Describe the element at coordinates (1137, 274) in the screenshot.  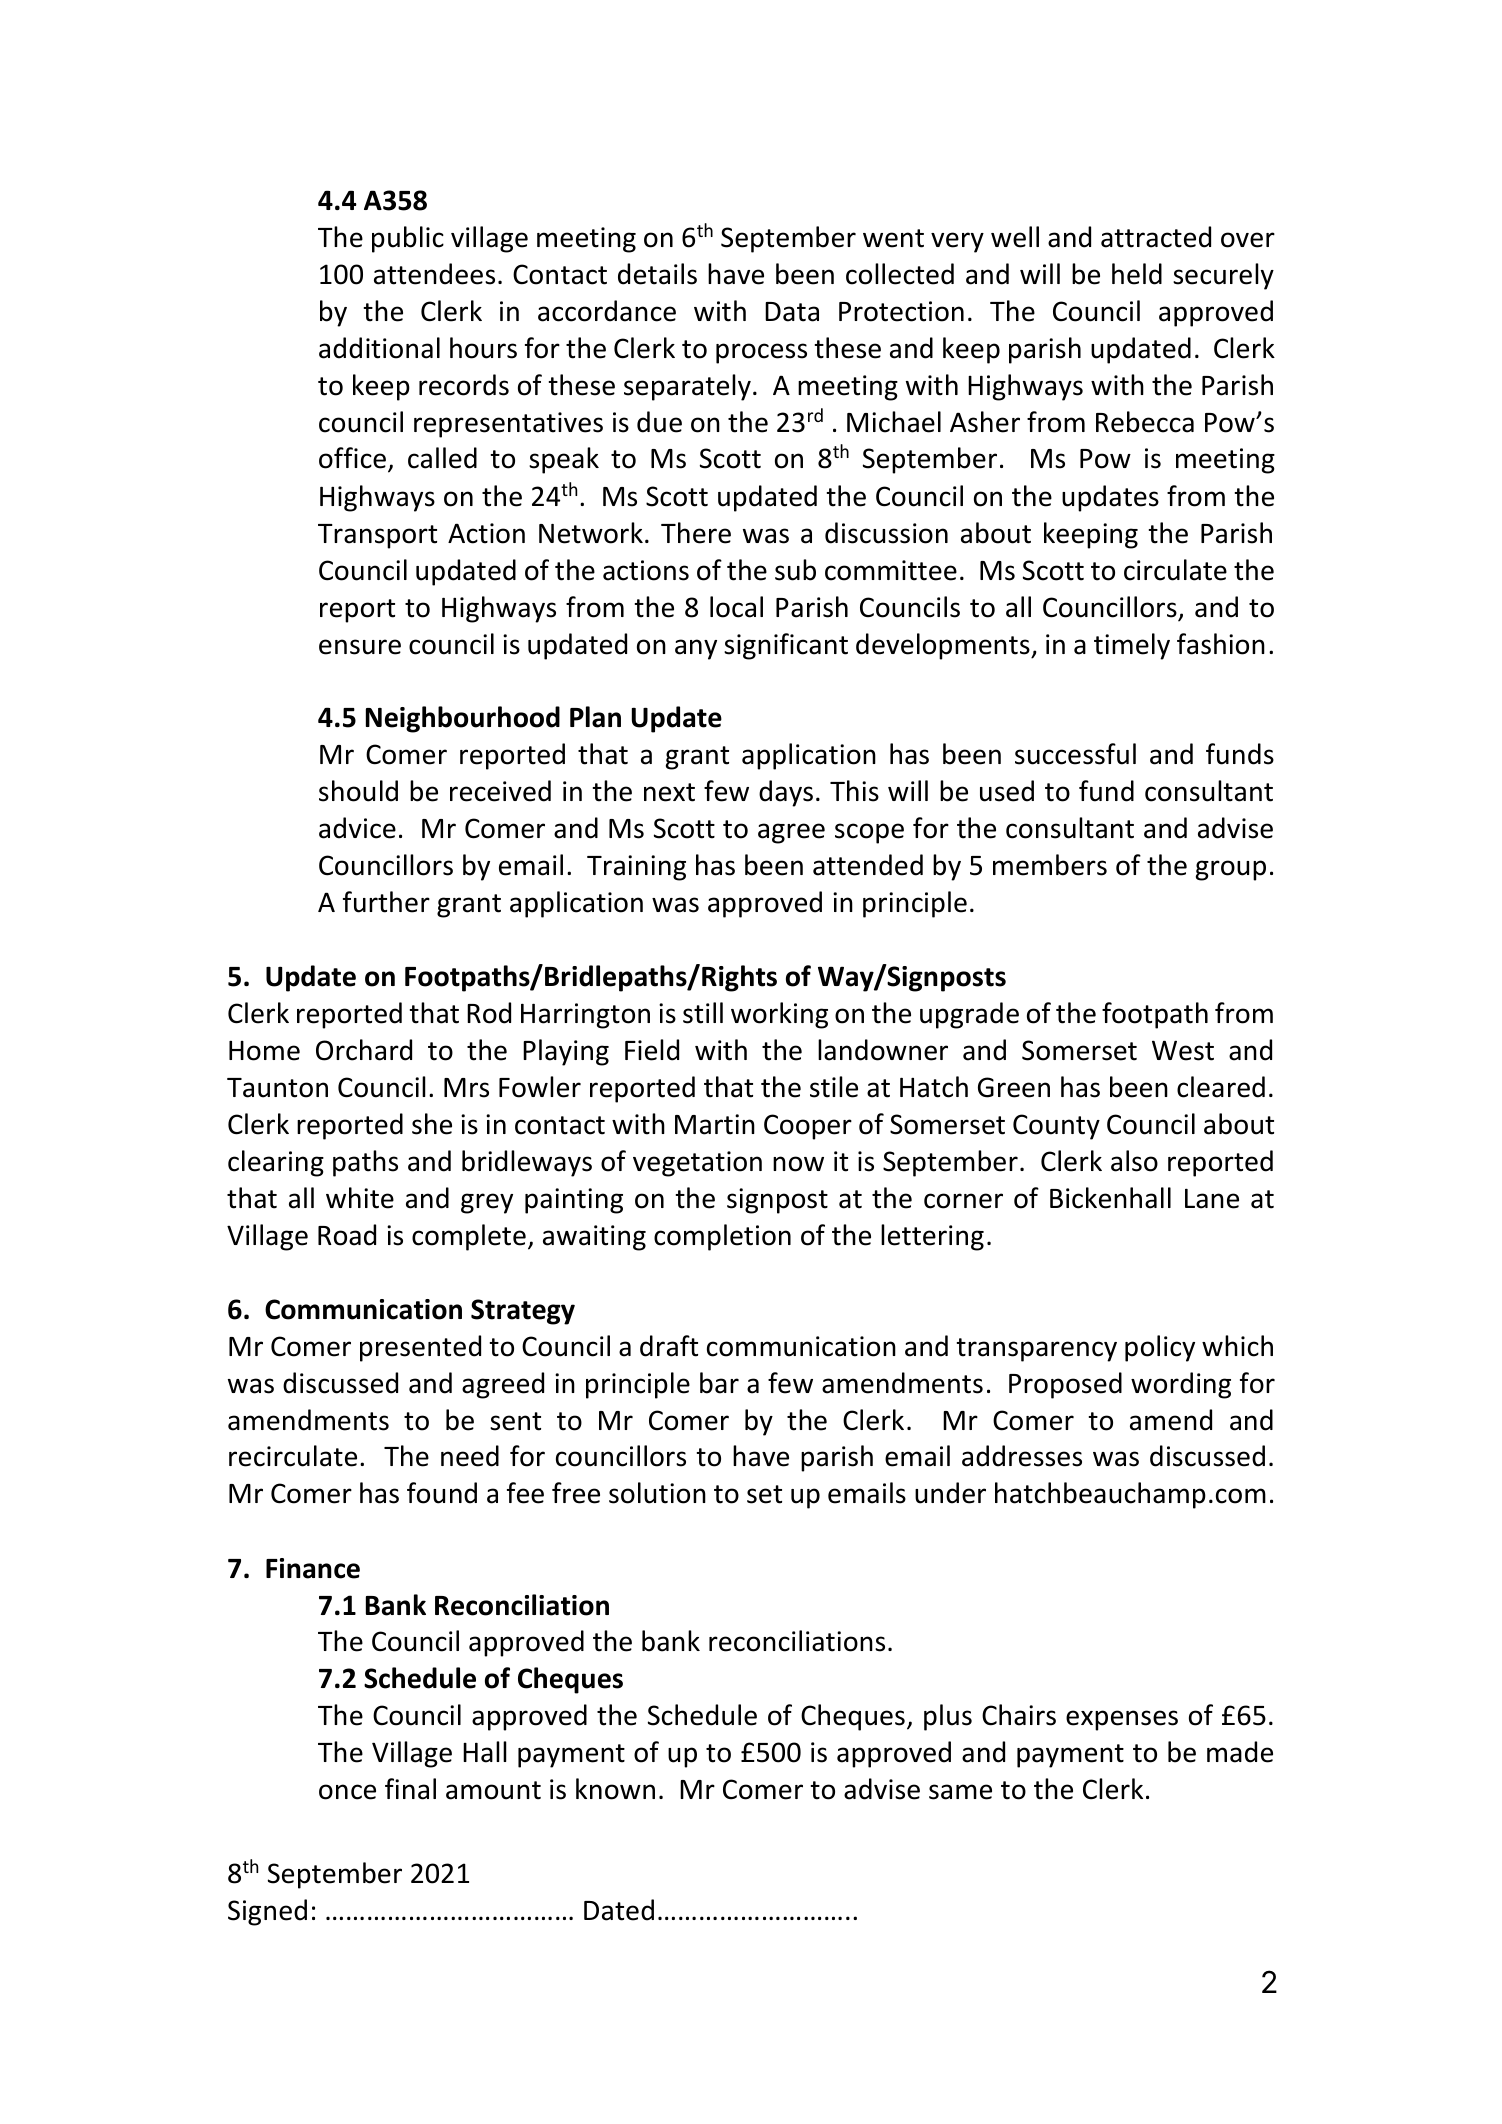
I see `held` at that location.
